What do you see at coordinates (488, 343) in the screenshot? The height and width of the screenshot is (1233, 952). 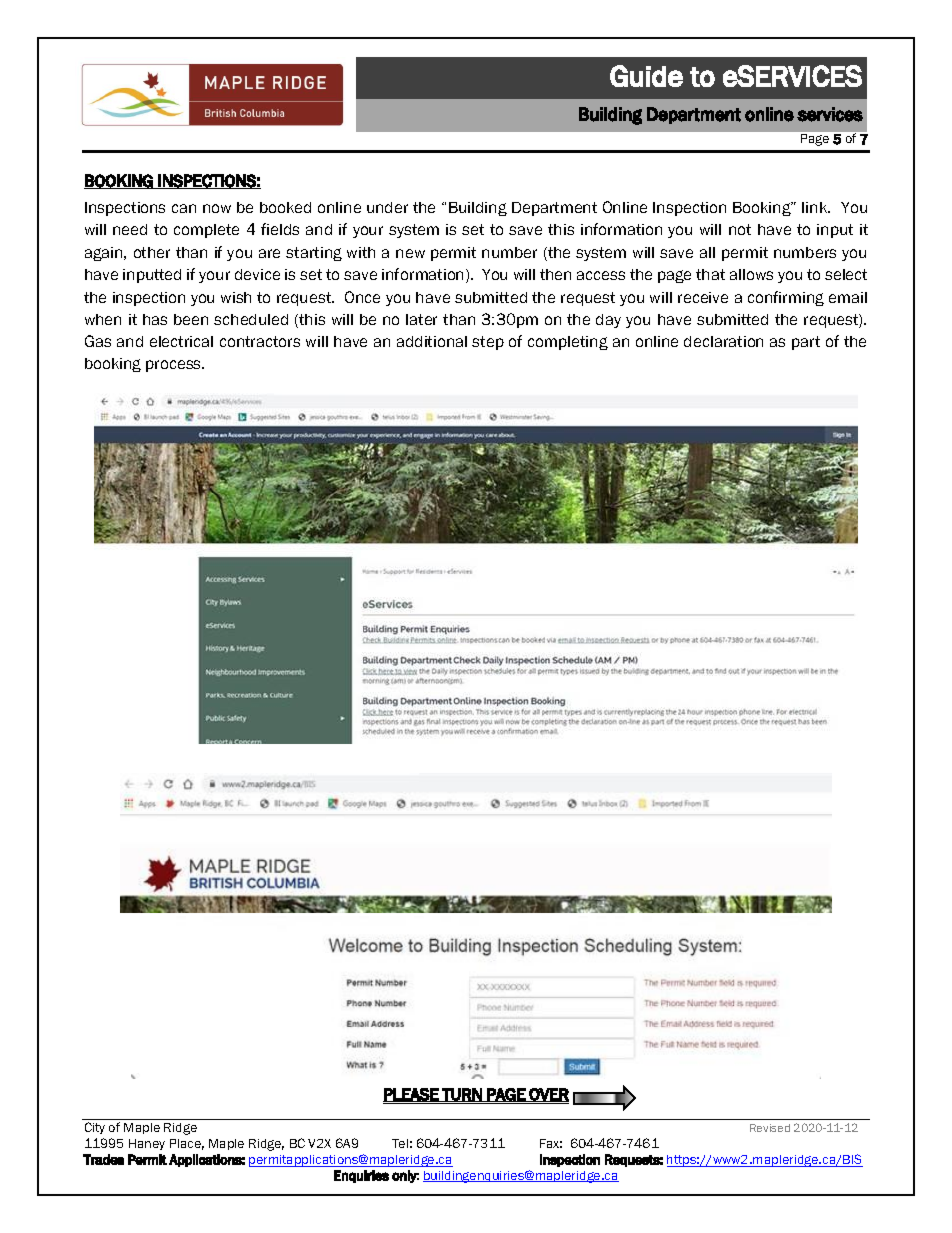 I see `step` at bounding box center [488, 343].
